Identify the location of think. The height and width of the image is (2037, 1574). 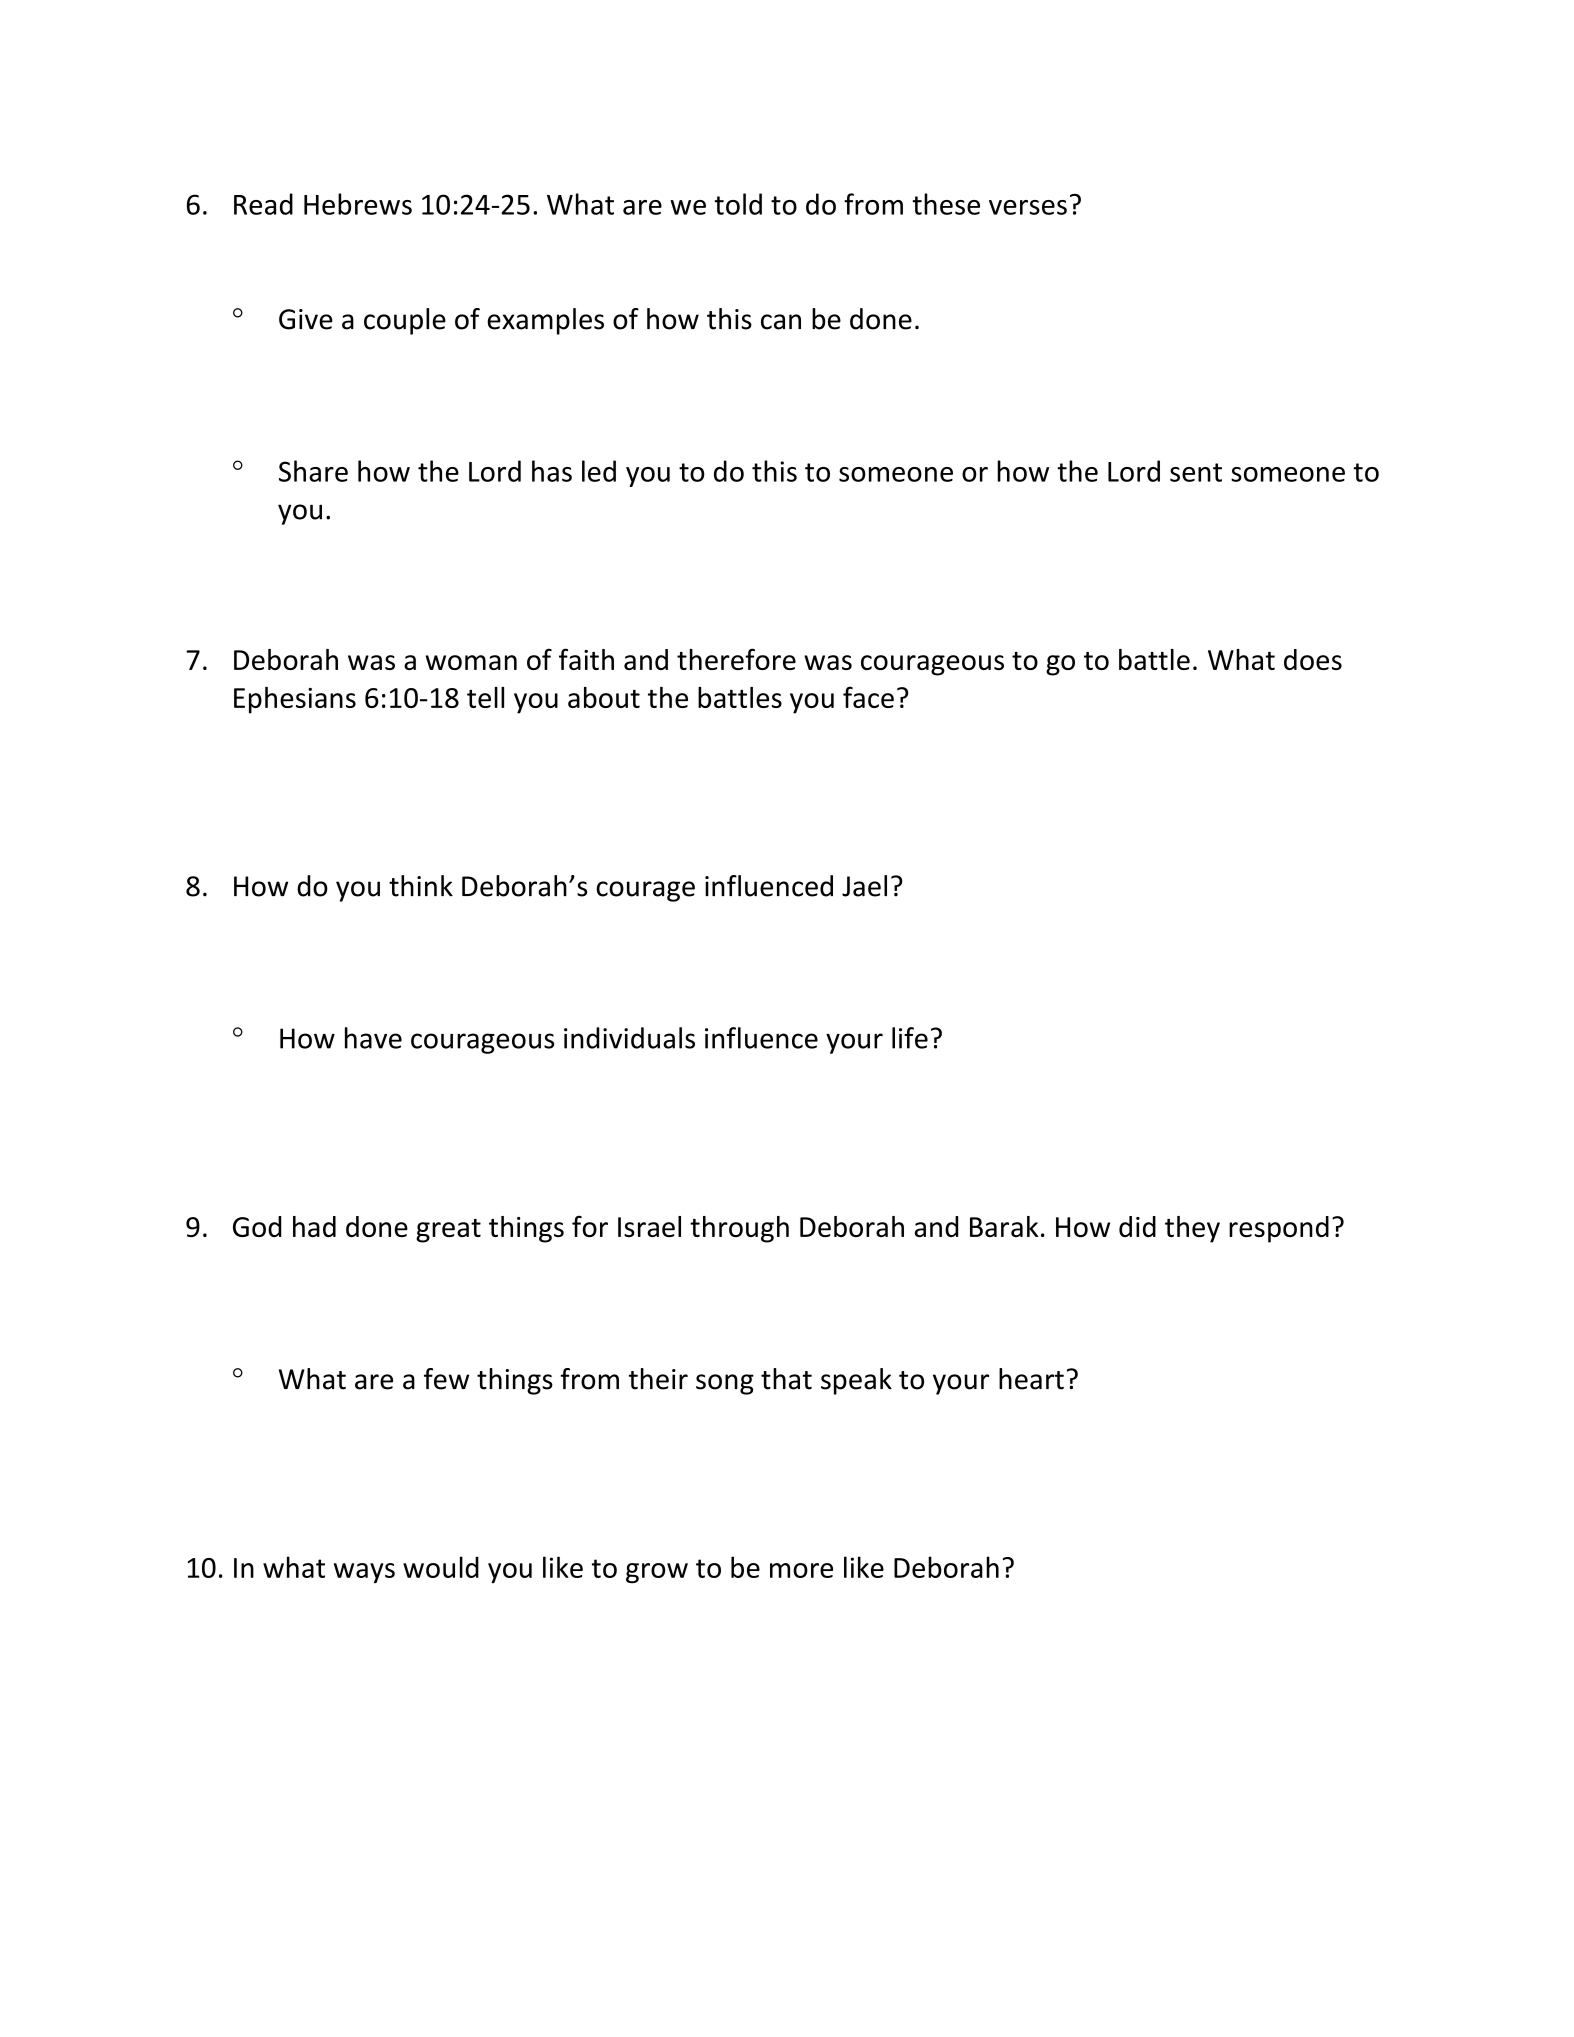
(421, 886).
